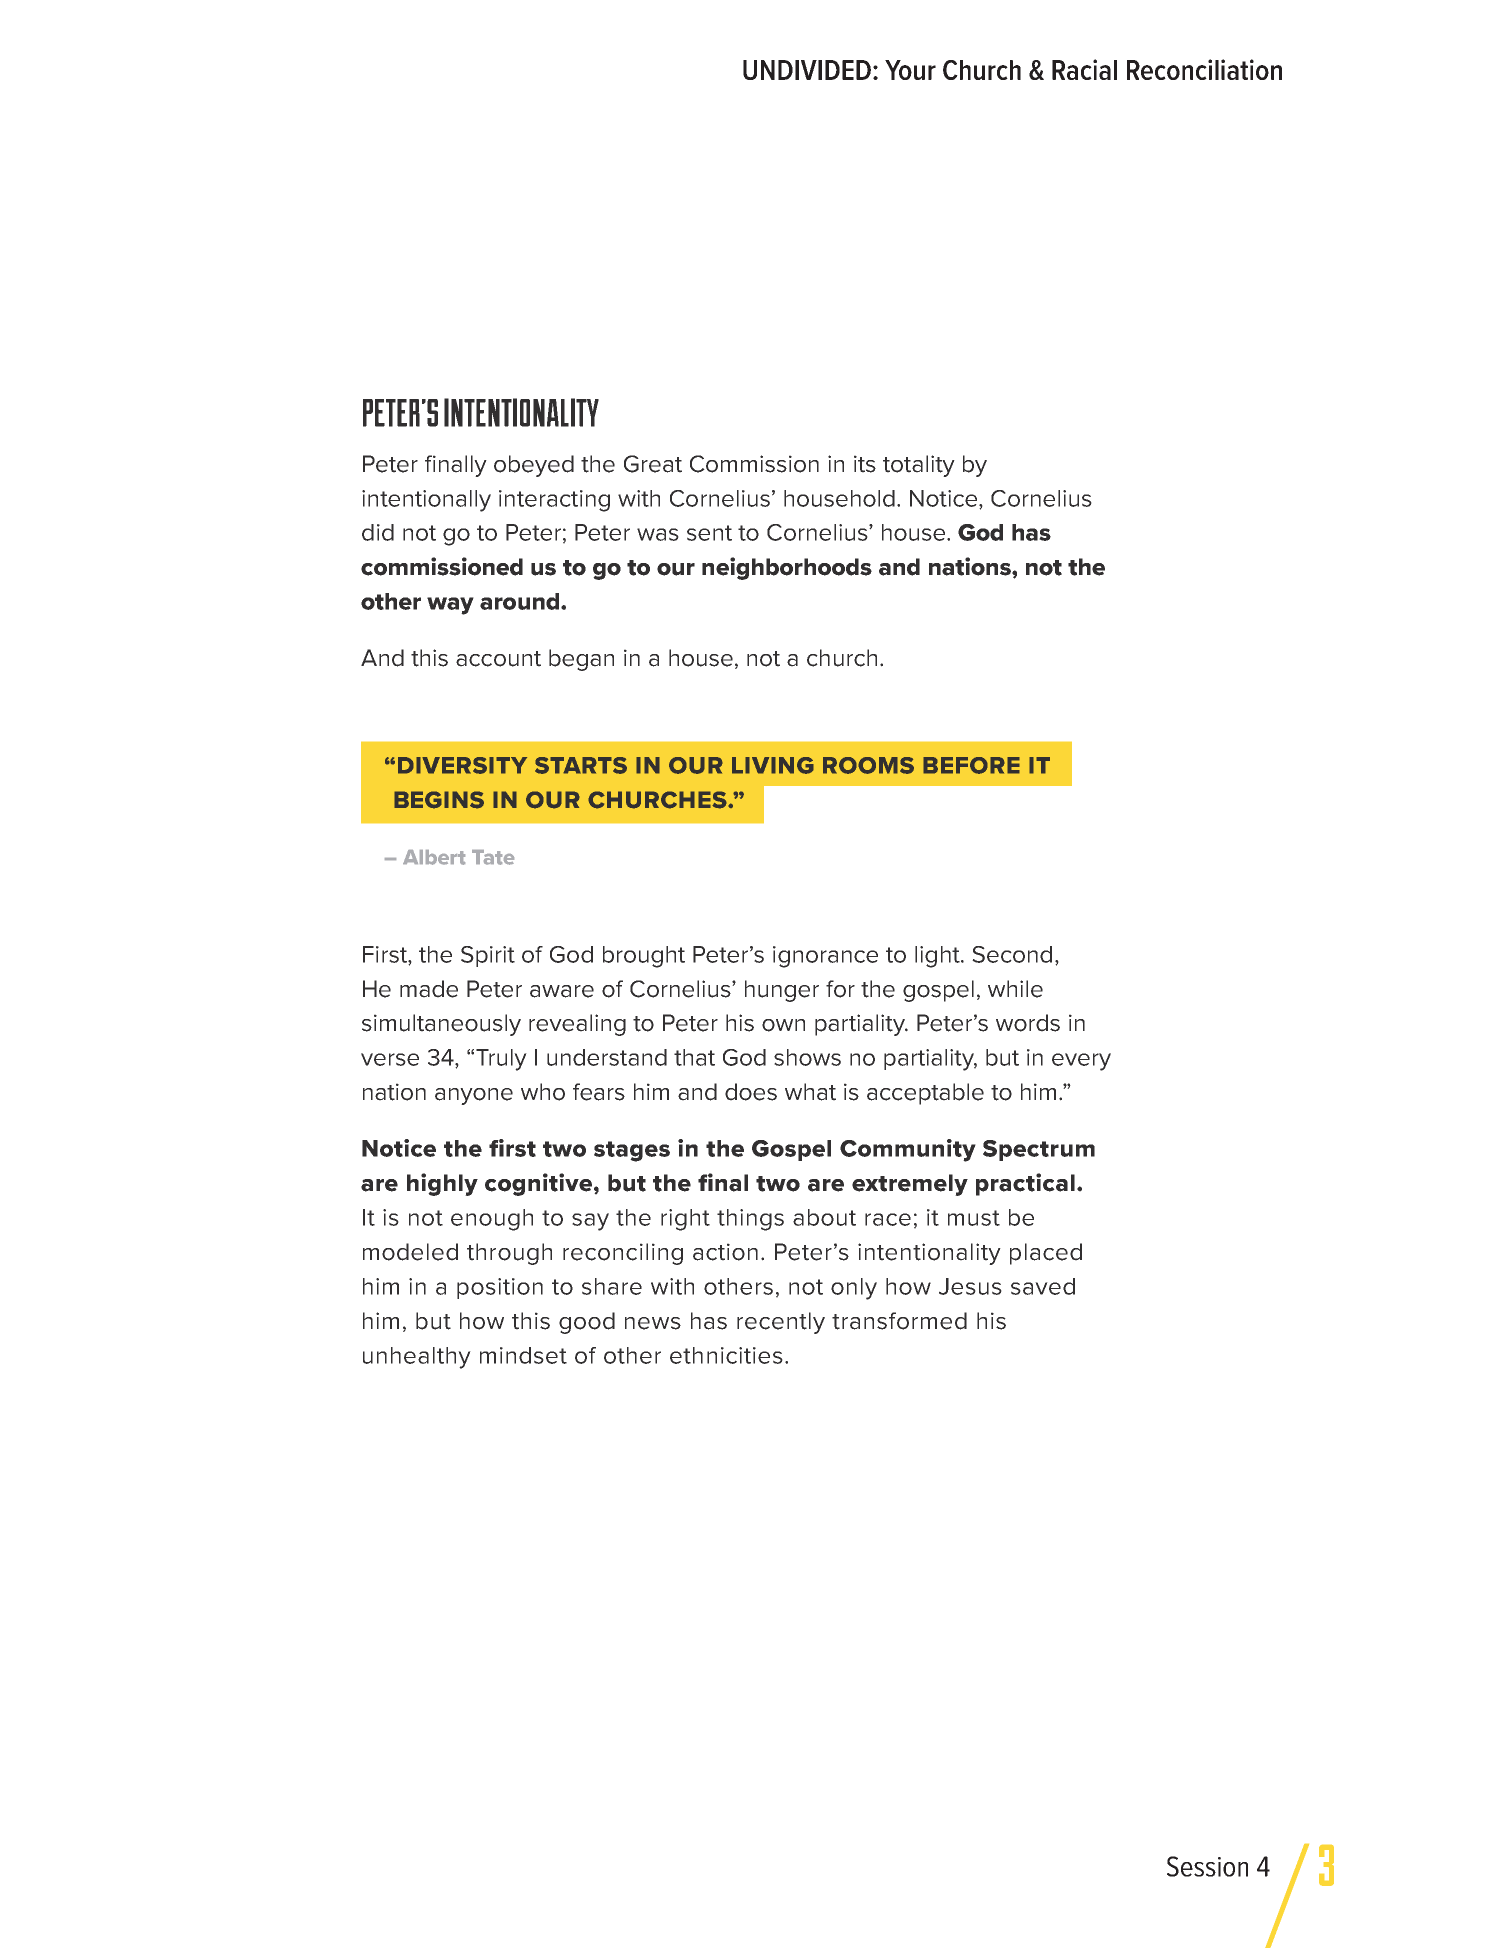  I want to click on every, so click(1081, 1062).
